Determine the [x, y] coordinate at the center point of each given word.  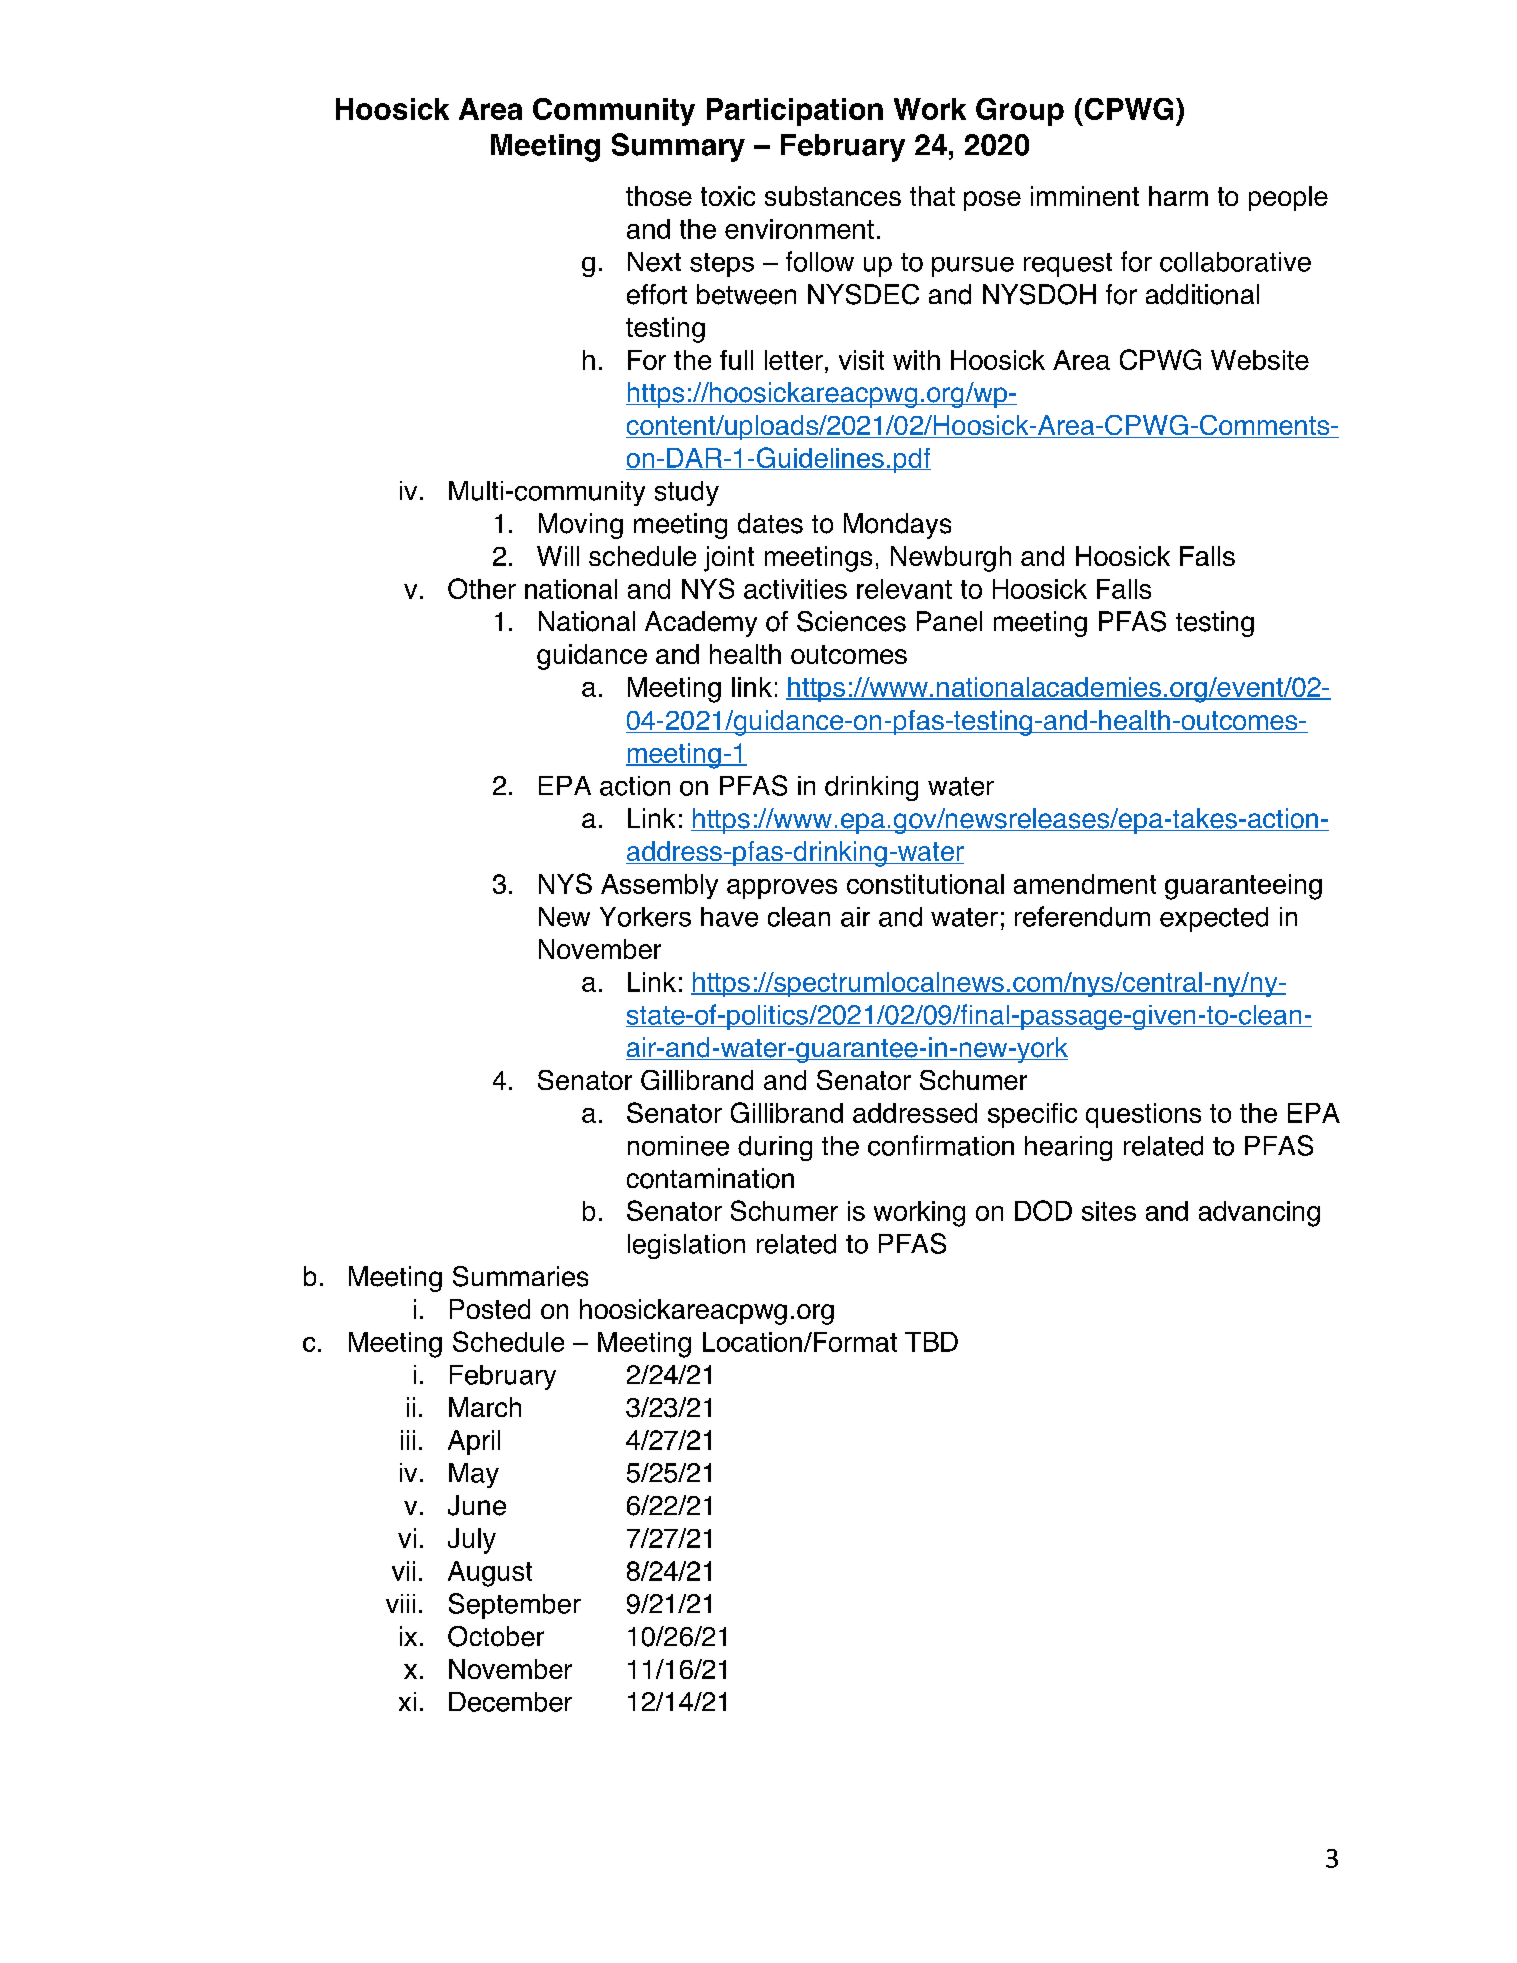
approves [782, 889]
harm [1178, 196]
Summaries [520, 1276]
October [496, 1636]
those [659, 196]
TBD [931, 1342]
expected [1214, 919]
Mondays [897, 526]
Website [1260, 360]
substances [833, 196]
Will [558, 556]
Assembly [659, 886]
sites [1109, 1211]
